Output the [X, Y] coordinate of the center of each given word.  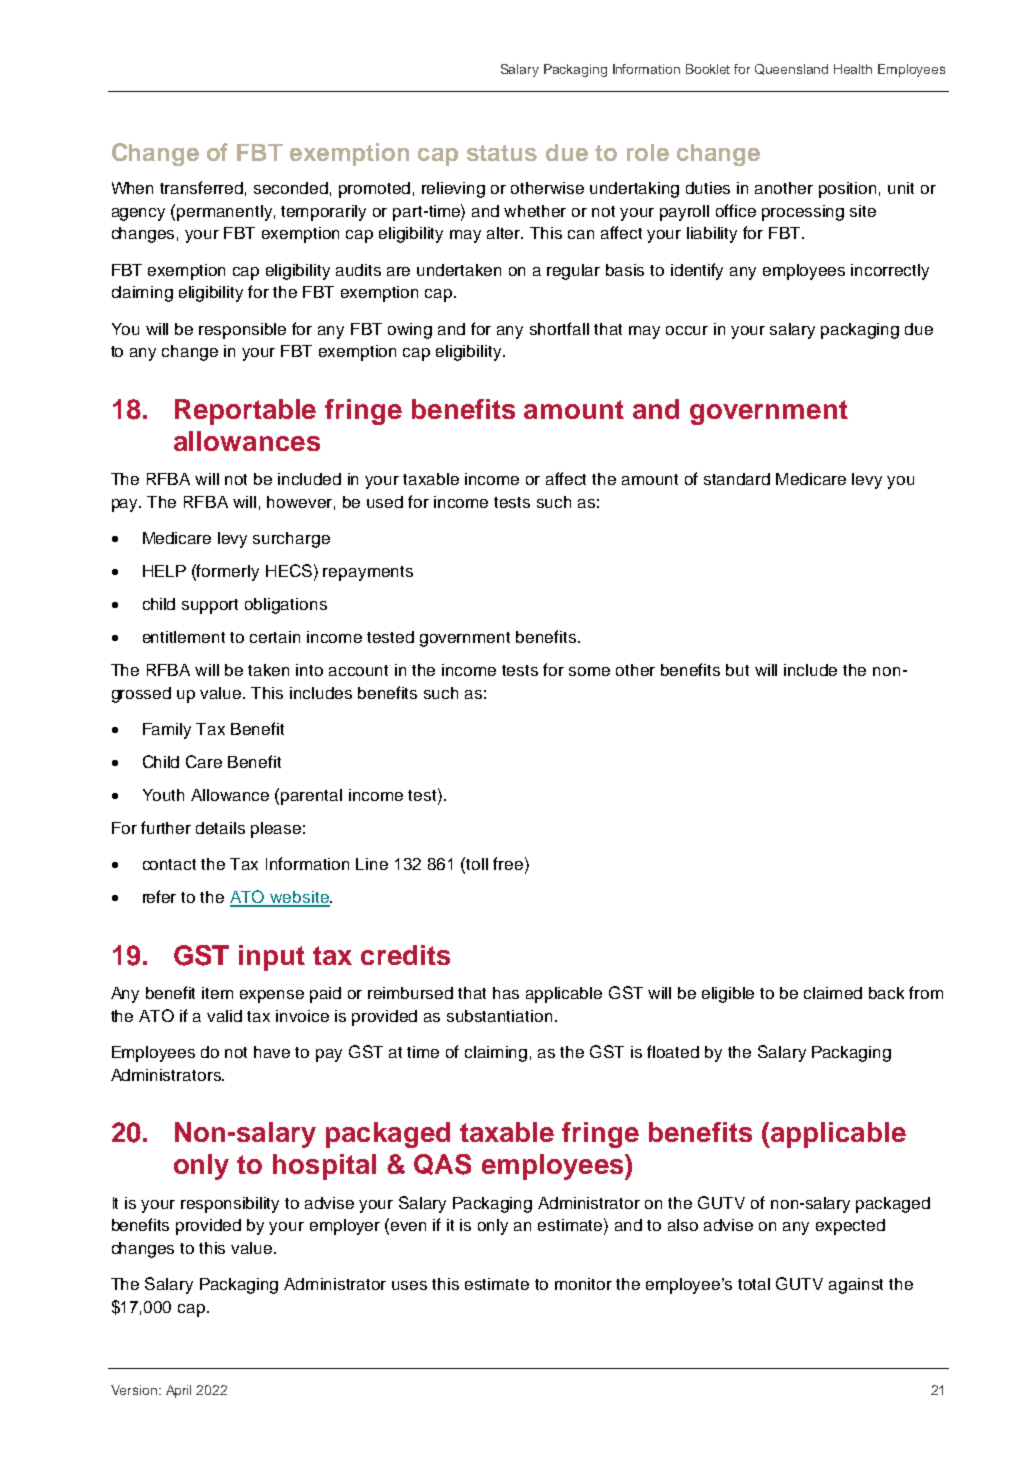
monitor [583, 1284]
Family [167, 731]
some [589, 671]
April [178, 1391]
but [737, 670]
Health [853, 69]
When [132, 188]
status [502, 153]
